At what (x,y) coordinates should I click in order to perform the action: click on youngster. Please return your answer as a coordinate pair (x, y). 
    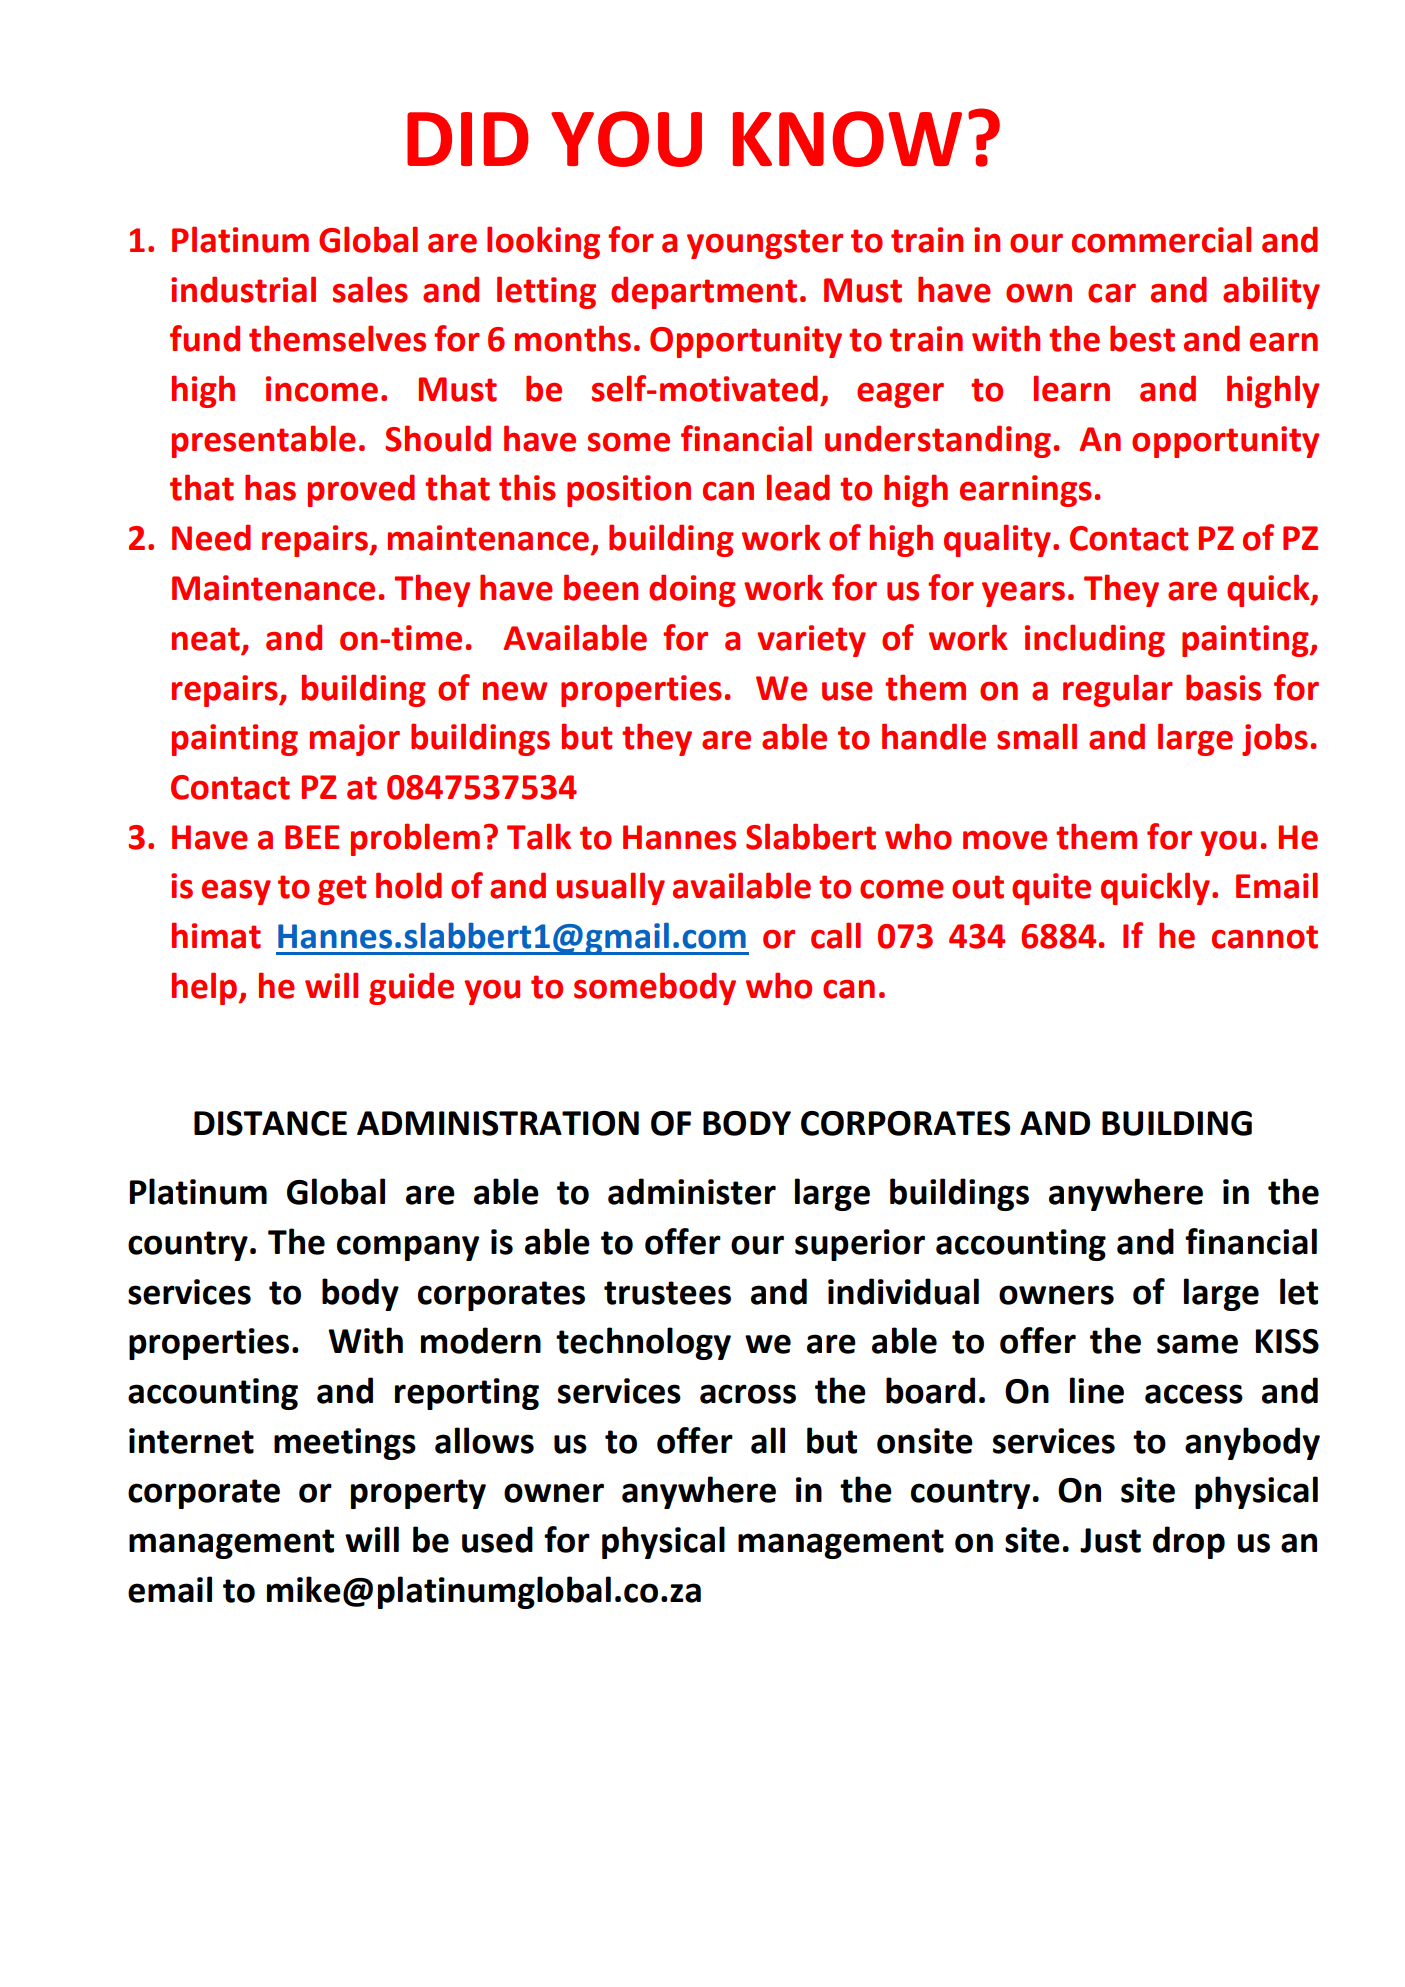
    Looking at the image, I should click on (765, 244).
